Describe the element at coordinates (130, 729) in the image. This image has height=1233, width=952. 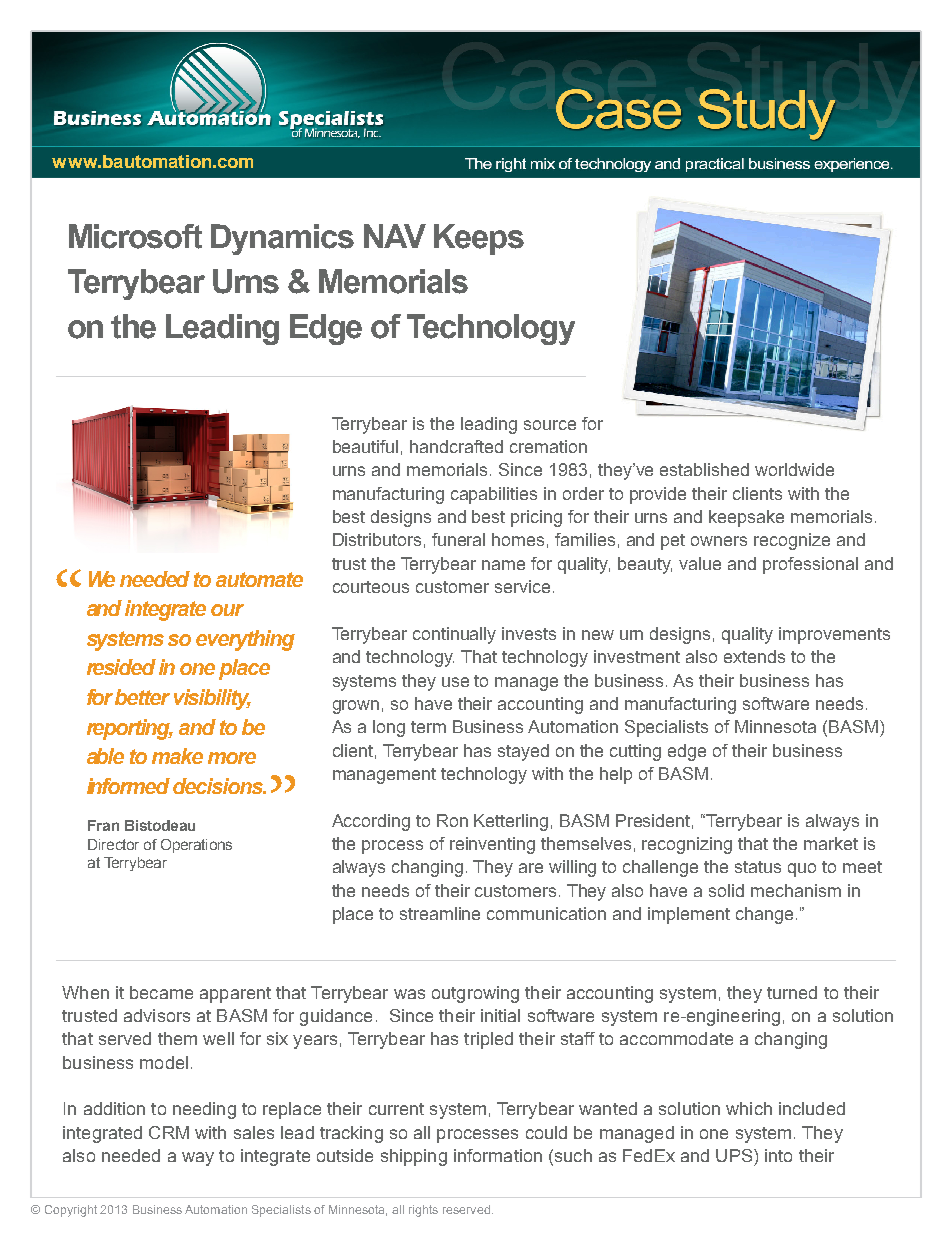
I see `reporting` at that location.
